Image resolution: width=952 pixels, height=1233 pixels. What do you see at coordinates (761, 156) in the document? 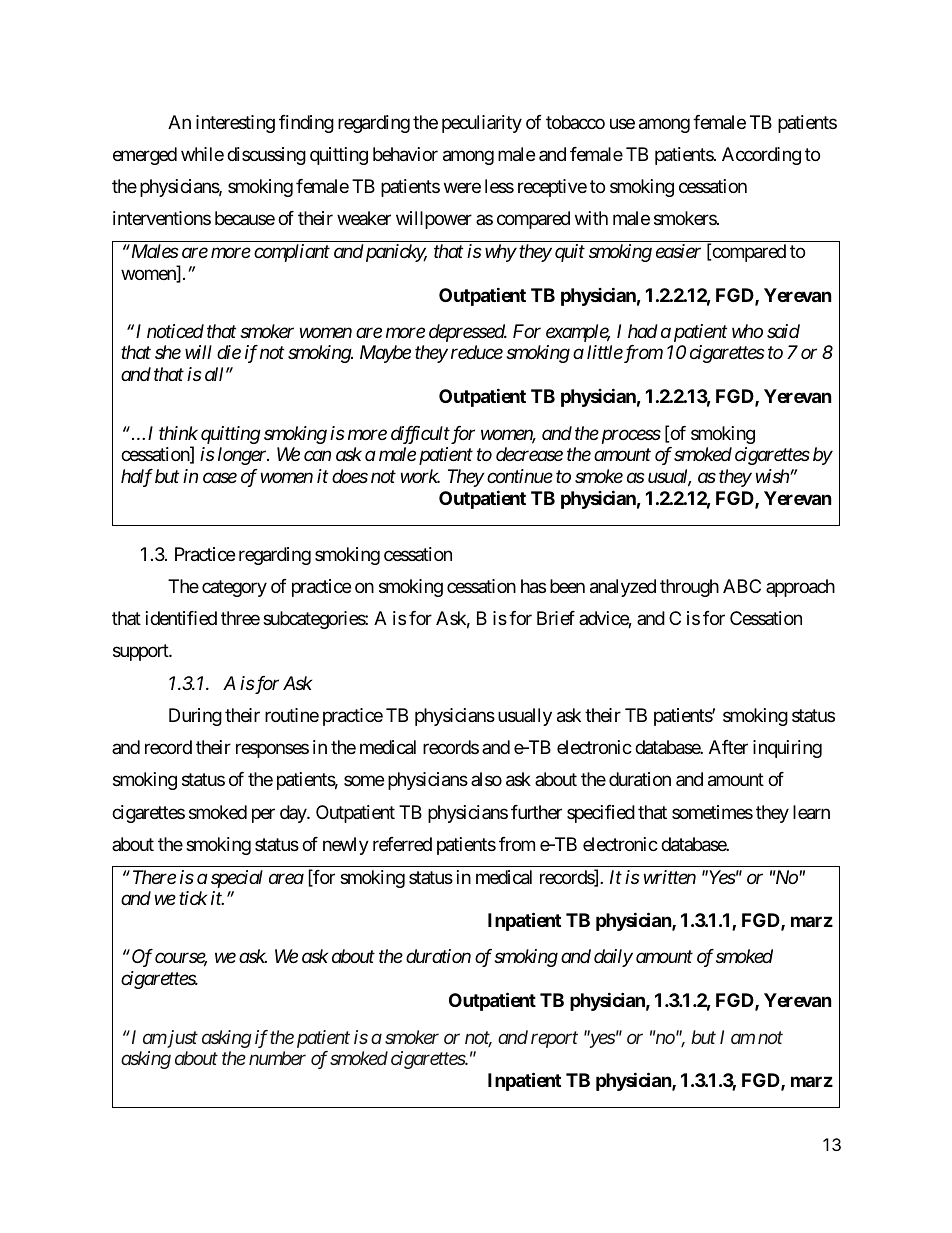
I see `According` at bounding box center [761, 156].
